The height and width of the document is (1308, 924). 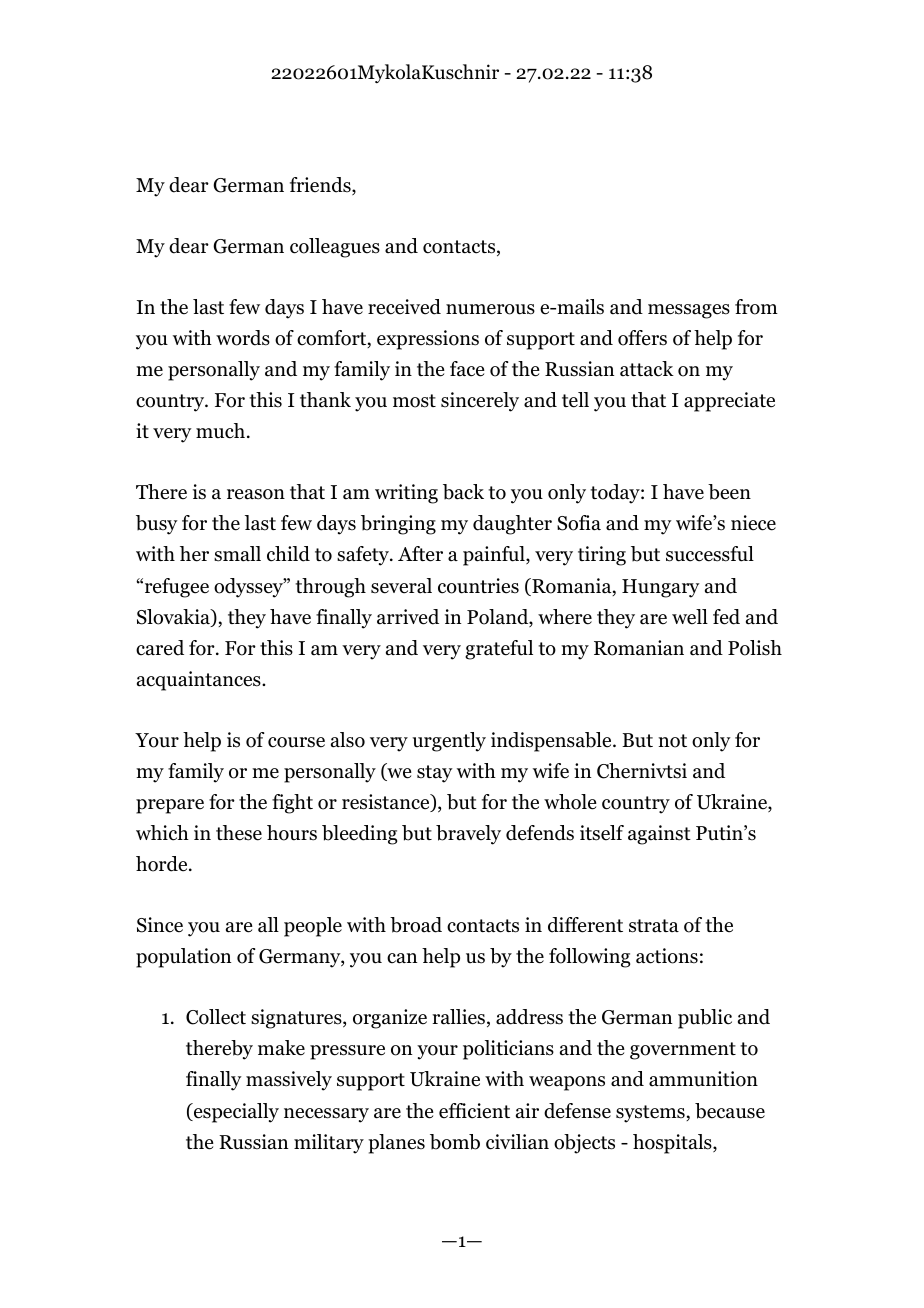 What do you see at coordinates (235, 1113) in the document?
I see `especially` at bounding box center [235, 1113].
